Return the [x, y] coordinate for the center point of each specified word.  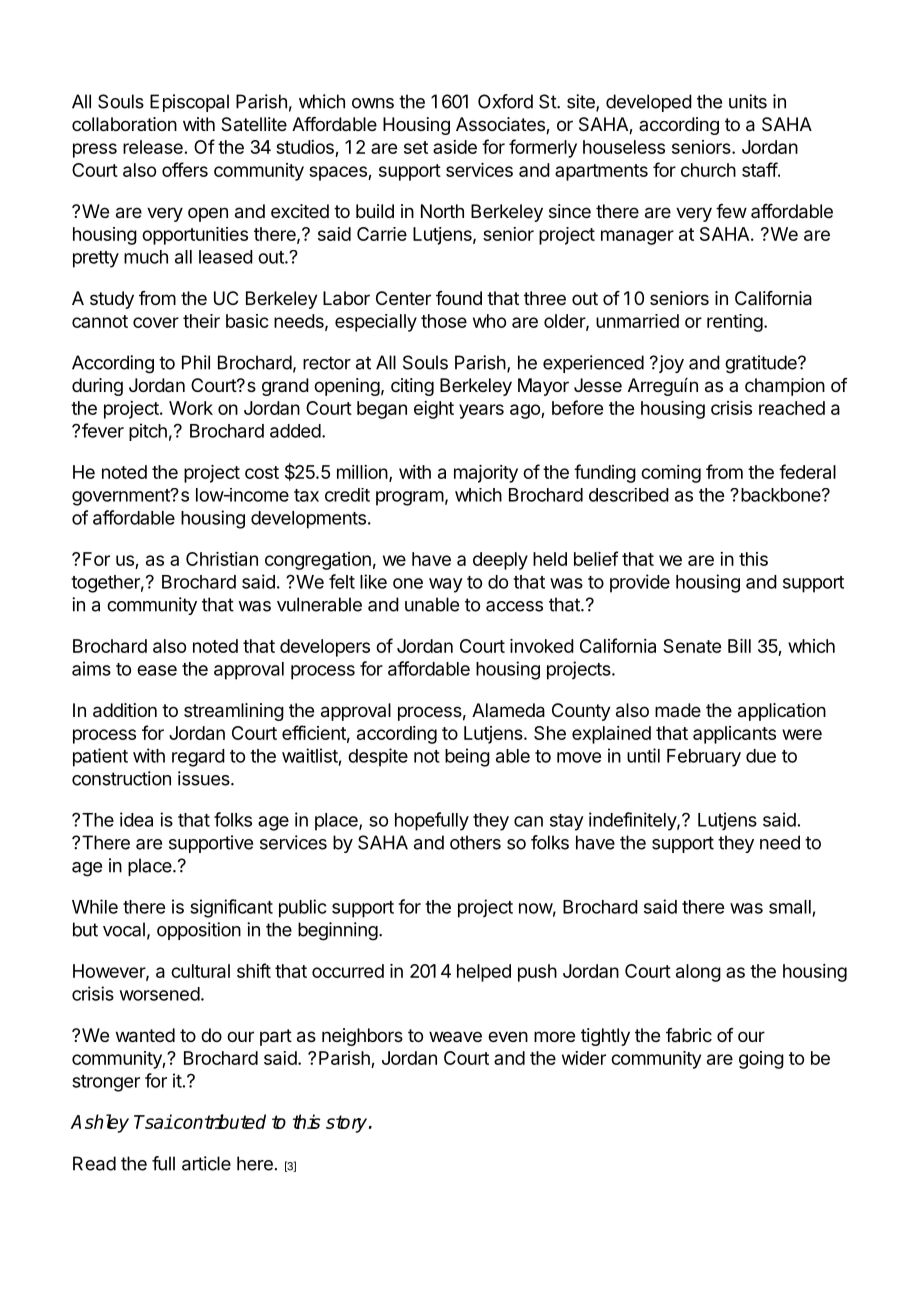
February [704, 758]
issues [205, 778]
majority [486, 474]
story [348, 1124]
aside [455, 147]
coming [671, 474]
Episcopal [189, 103]
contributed [219, 1121]
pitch [148, 432]
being [467, 757]
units [748, 101]
